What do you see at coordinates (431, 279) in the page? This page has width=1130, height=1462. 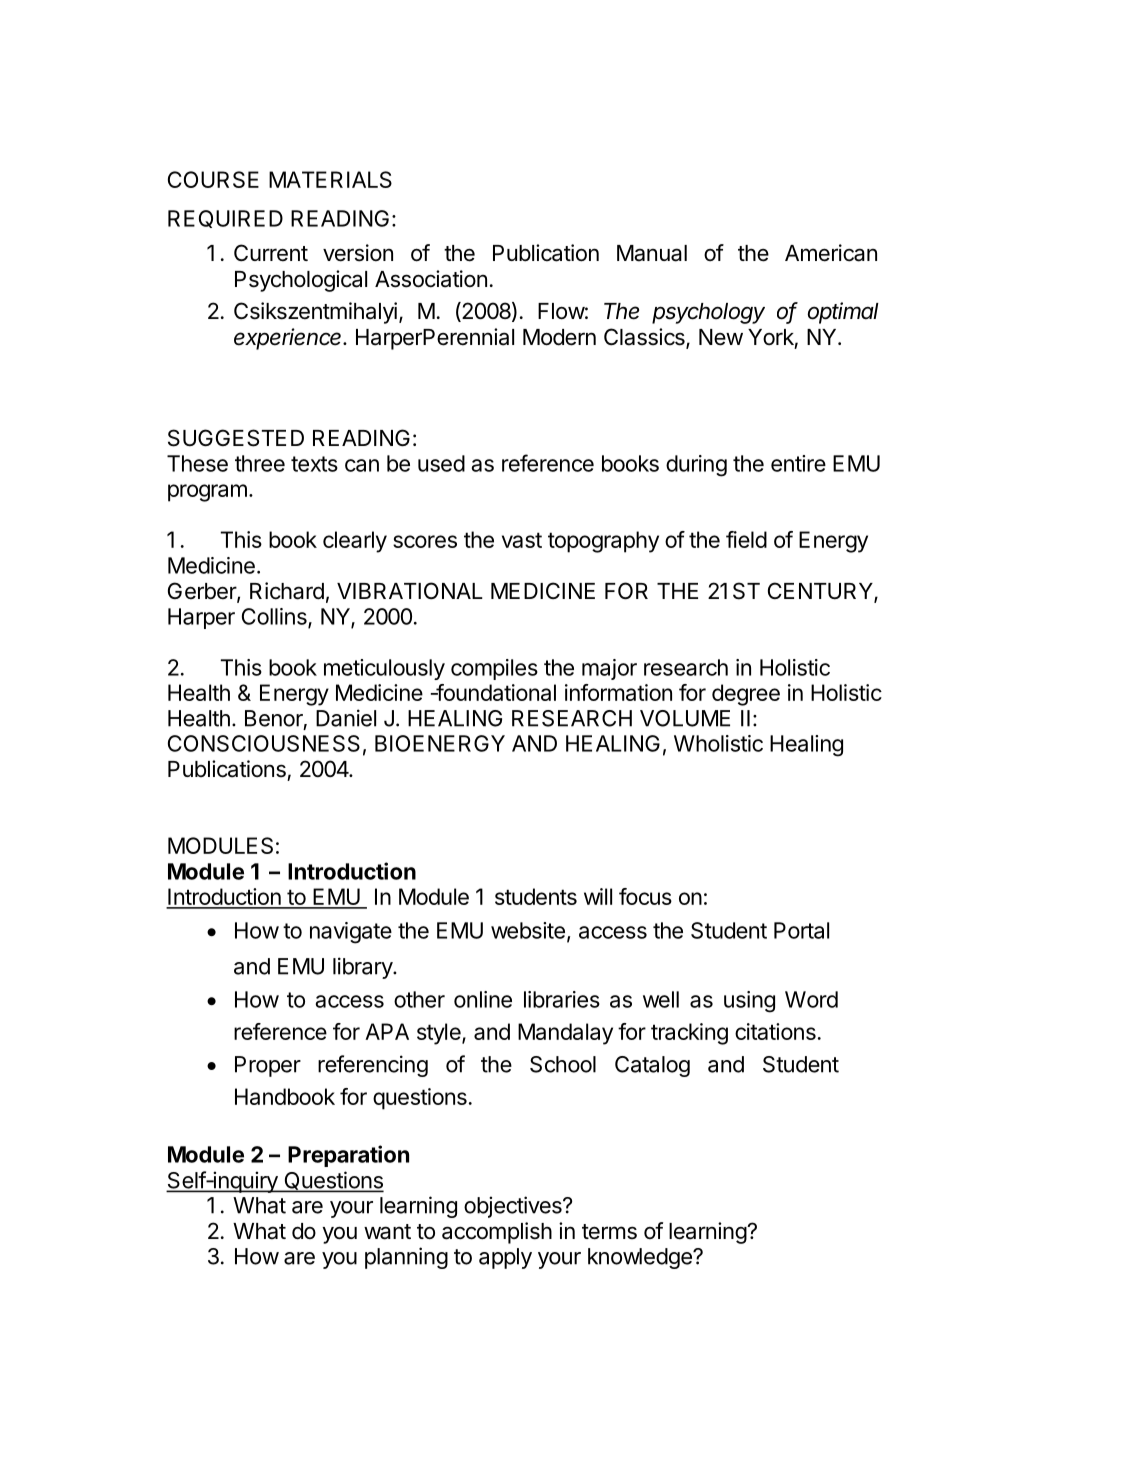 I see `Association` at bounding box center [431, 279].
